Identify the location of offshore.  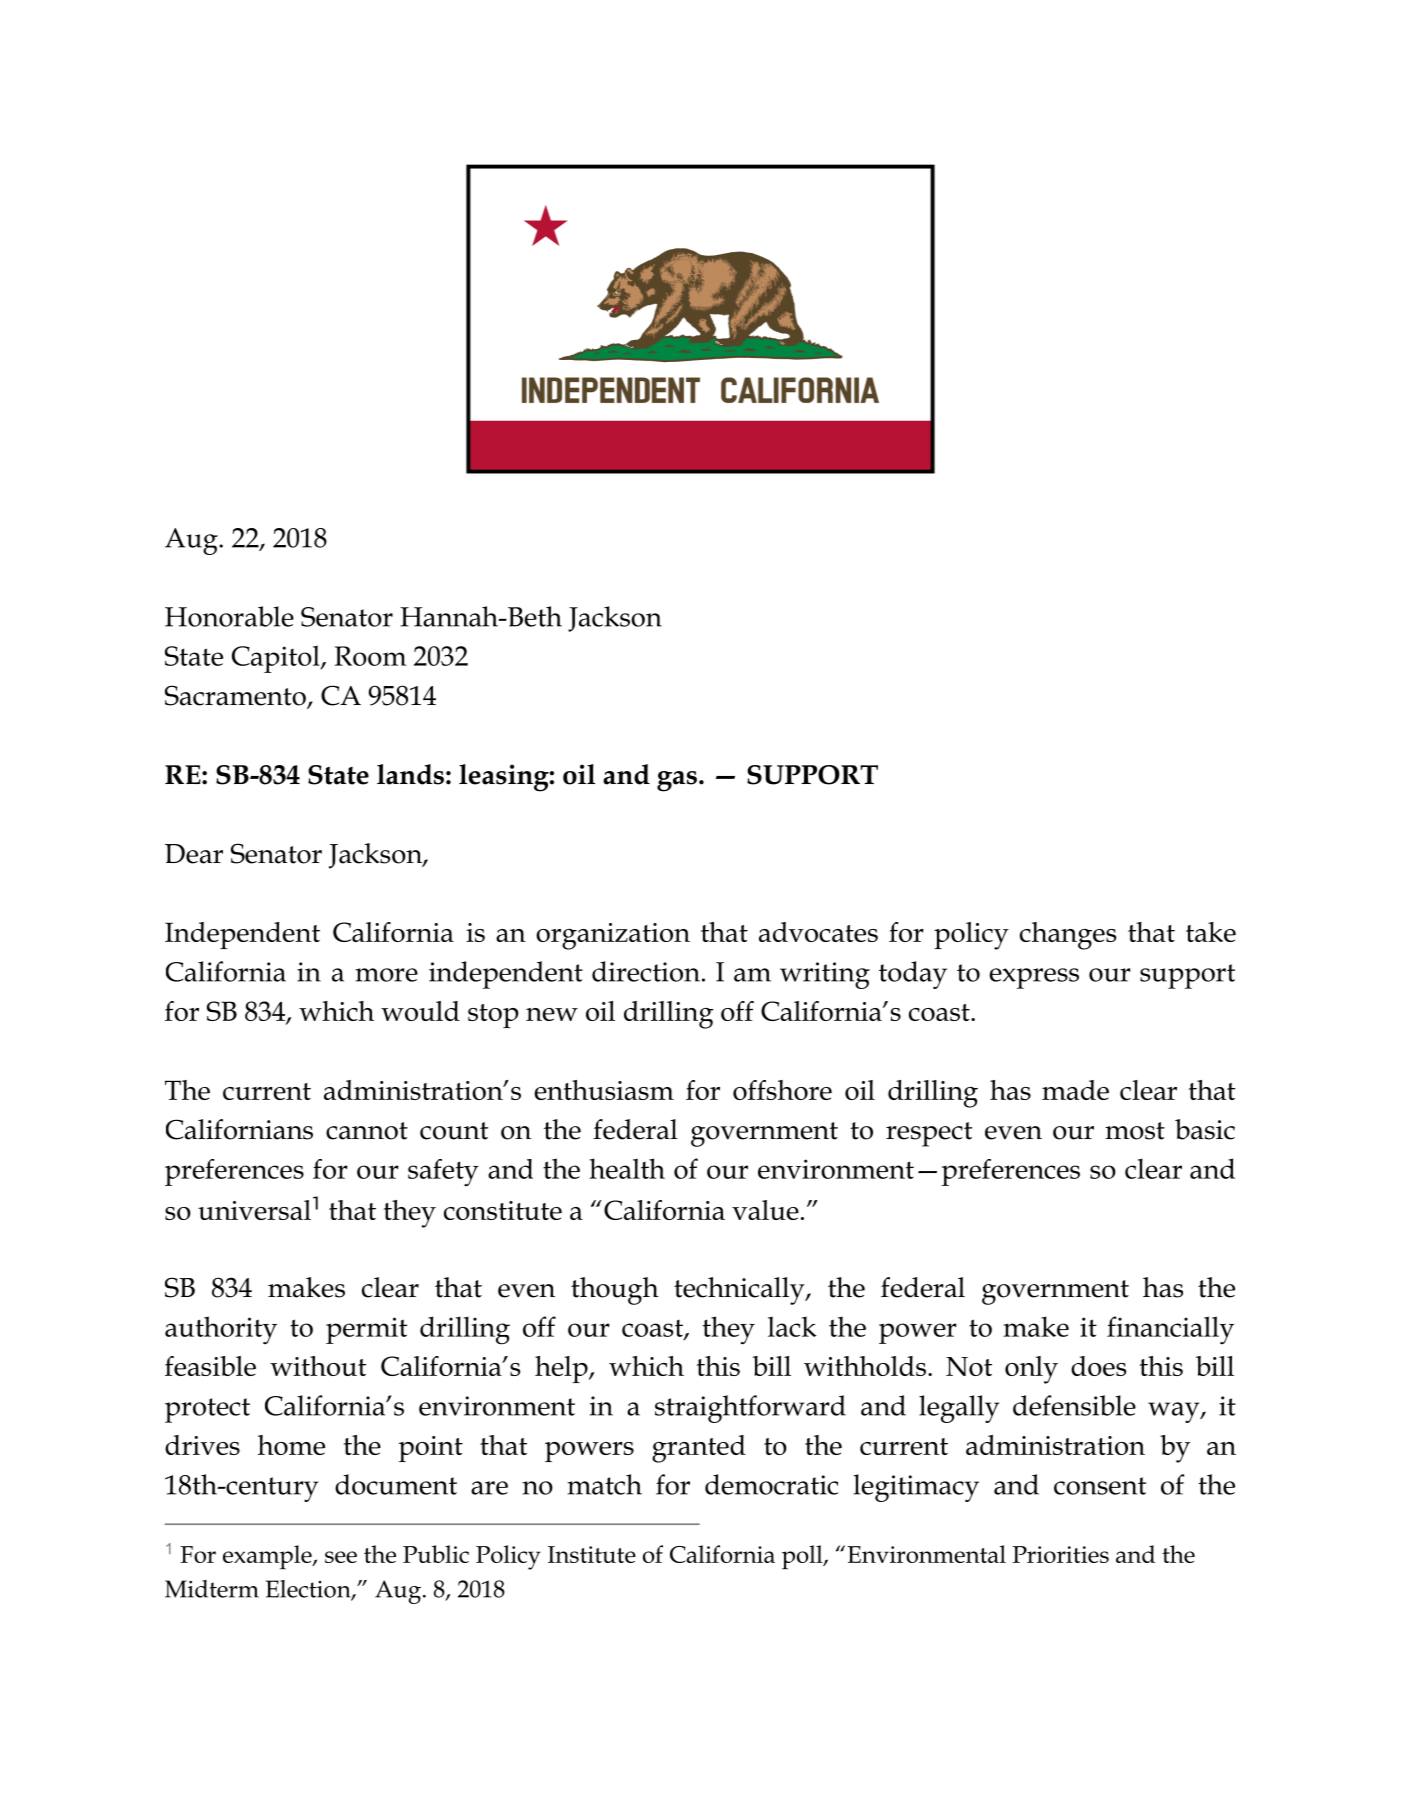
(782, 1090).
